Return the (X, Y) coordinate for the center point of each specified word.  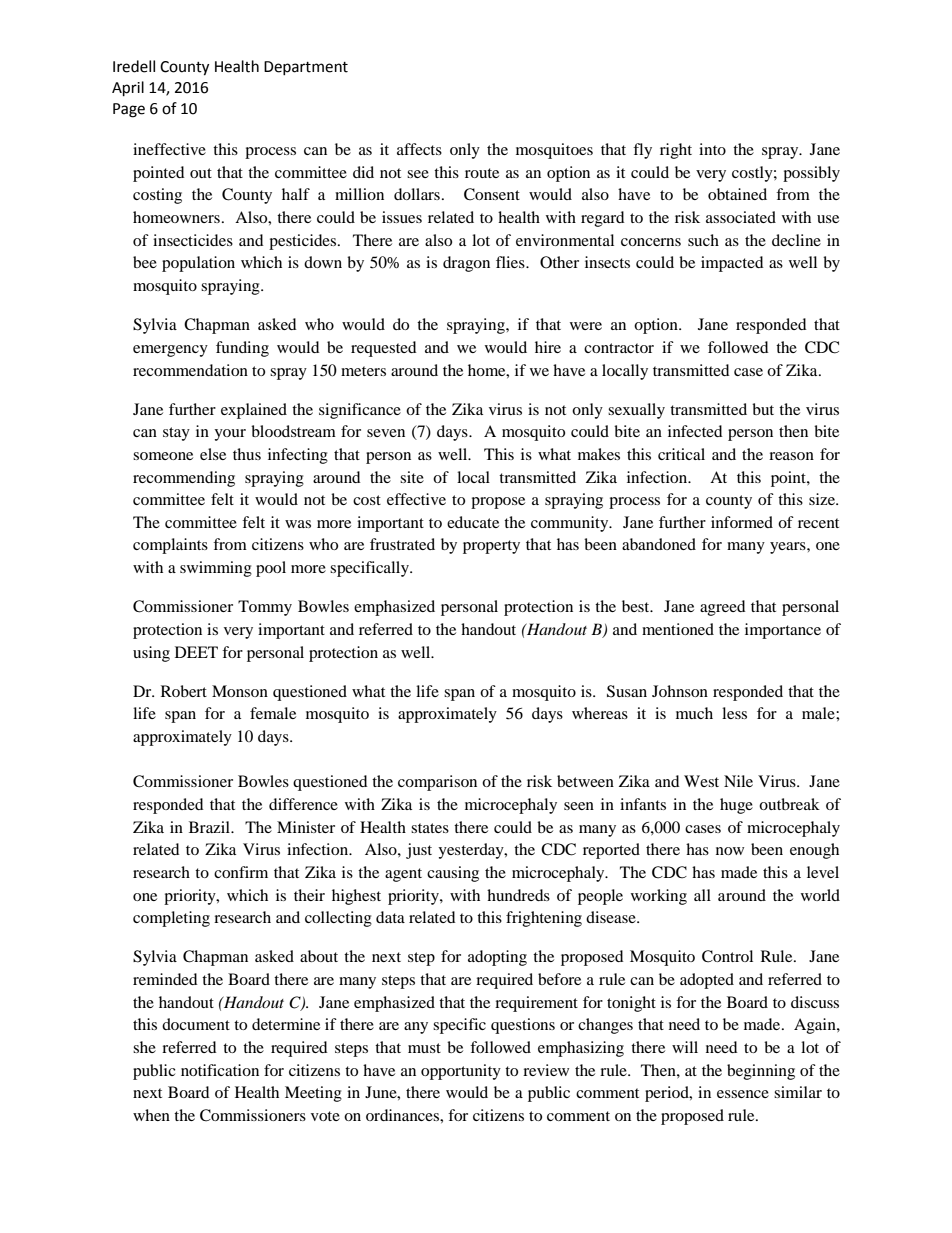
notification (220, 1070)
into (712, 149)
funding (242, 349)
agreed (723, 608)
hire (548, 347)
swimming (216, 569)
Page (129, 110)
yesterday (472, 851)
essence (743, 1094)
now (730, 851)
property (491, 547)
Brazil (211, 827)
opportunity (461, 1072)
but (763, 409)
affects (419, 149)
